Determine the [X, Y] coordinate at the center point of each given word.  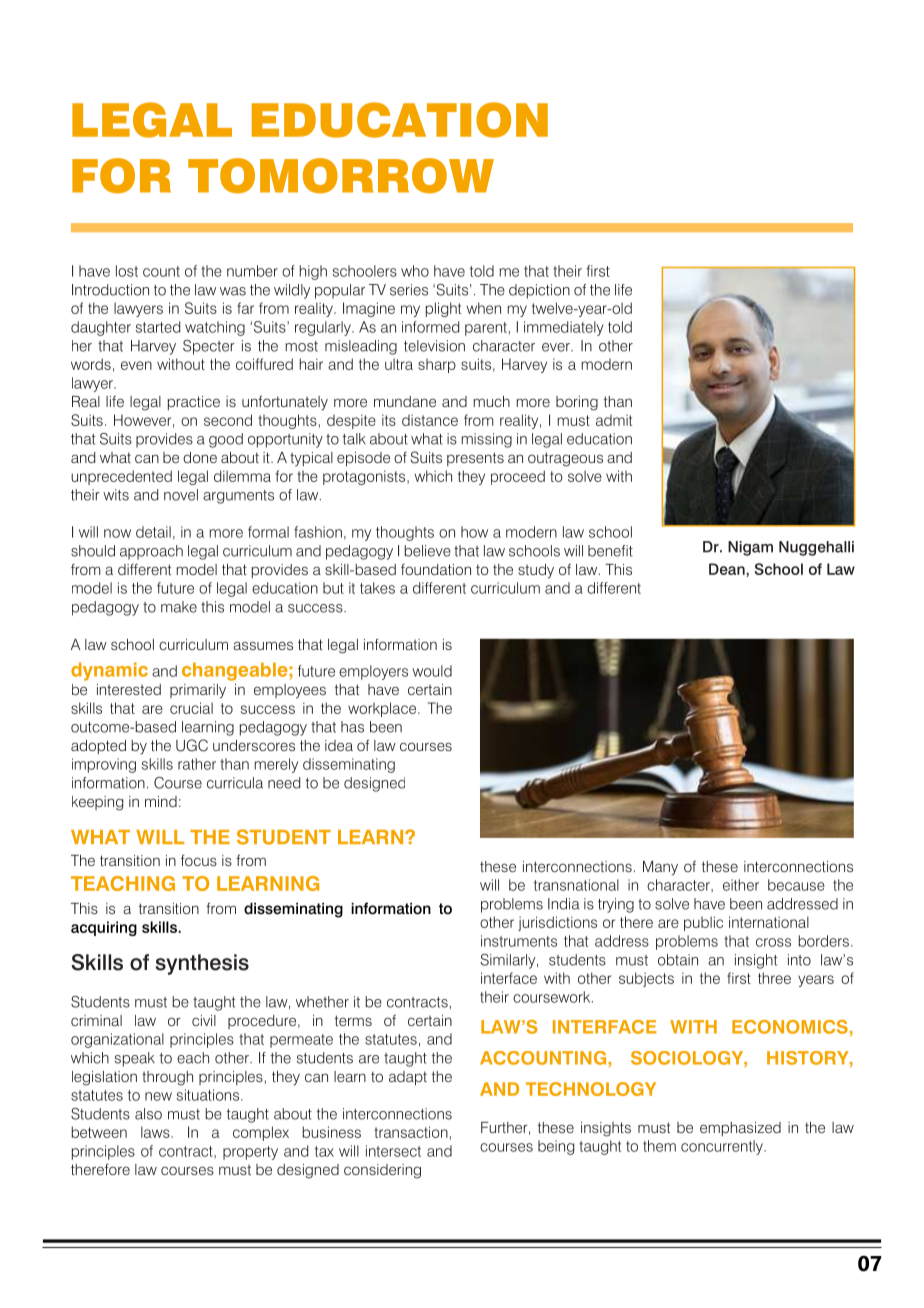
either [741, 885]
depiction [539, 291]
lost [127, 271]
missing [486, 440]
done [200, 457]
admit [614, 420]
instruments [519, 941]
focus [199, 860]
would [432, 671]
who [415, 271]
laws [156, 1132]
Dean [728, 569]
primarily [198, 691]
